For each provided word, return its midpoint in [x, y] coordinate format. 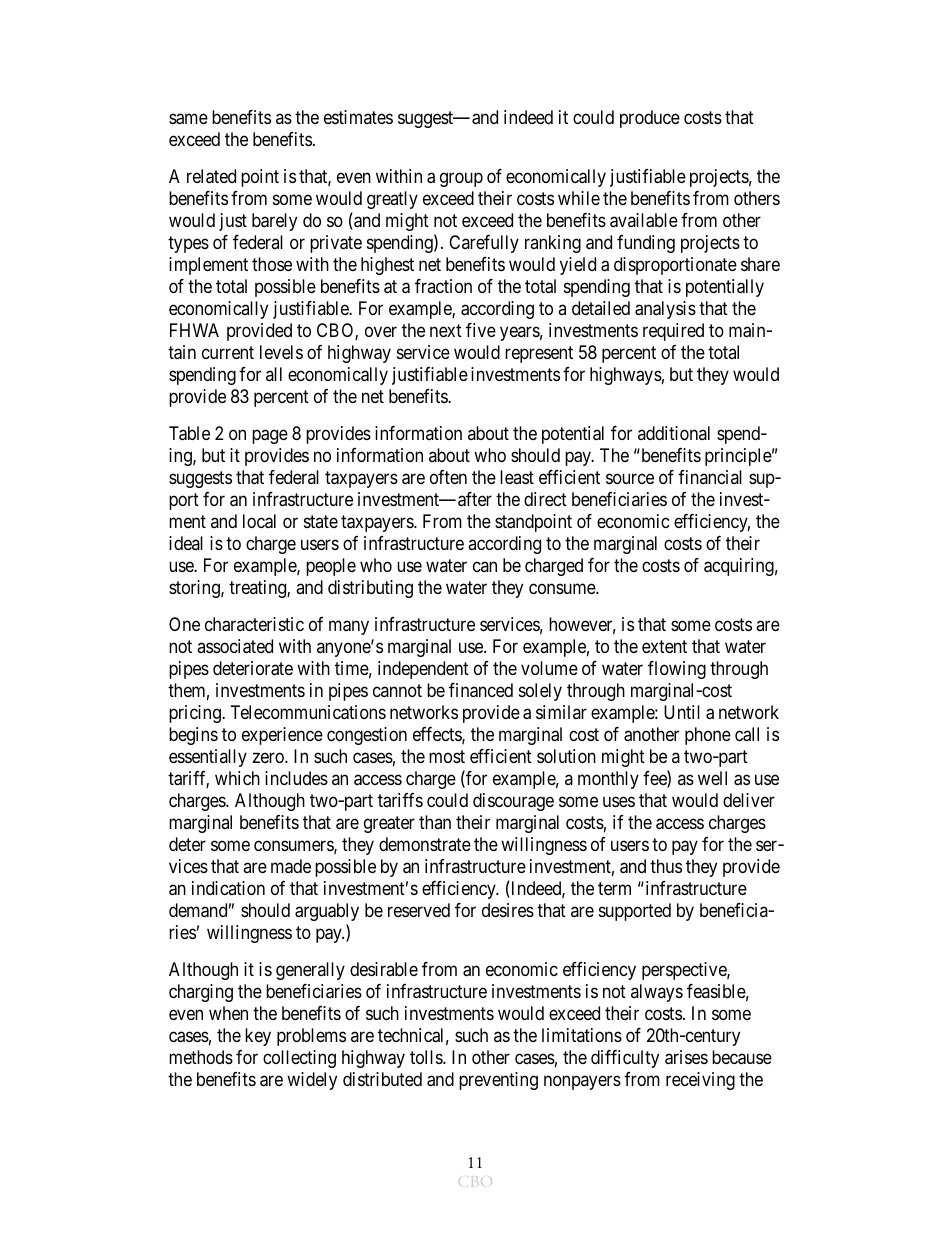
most [447, 756]
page [270, 437]
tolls [427, 1057]
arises [686, 1057]
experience [282, 736]
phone [708, 736]
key [258, 1037]
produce [650, 119]
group [461, 180]
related [211, 176]
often [448, 477]
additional [674, 433]
